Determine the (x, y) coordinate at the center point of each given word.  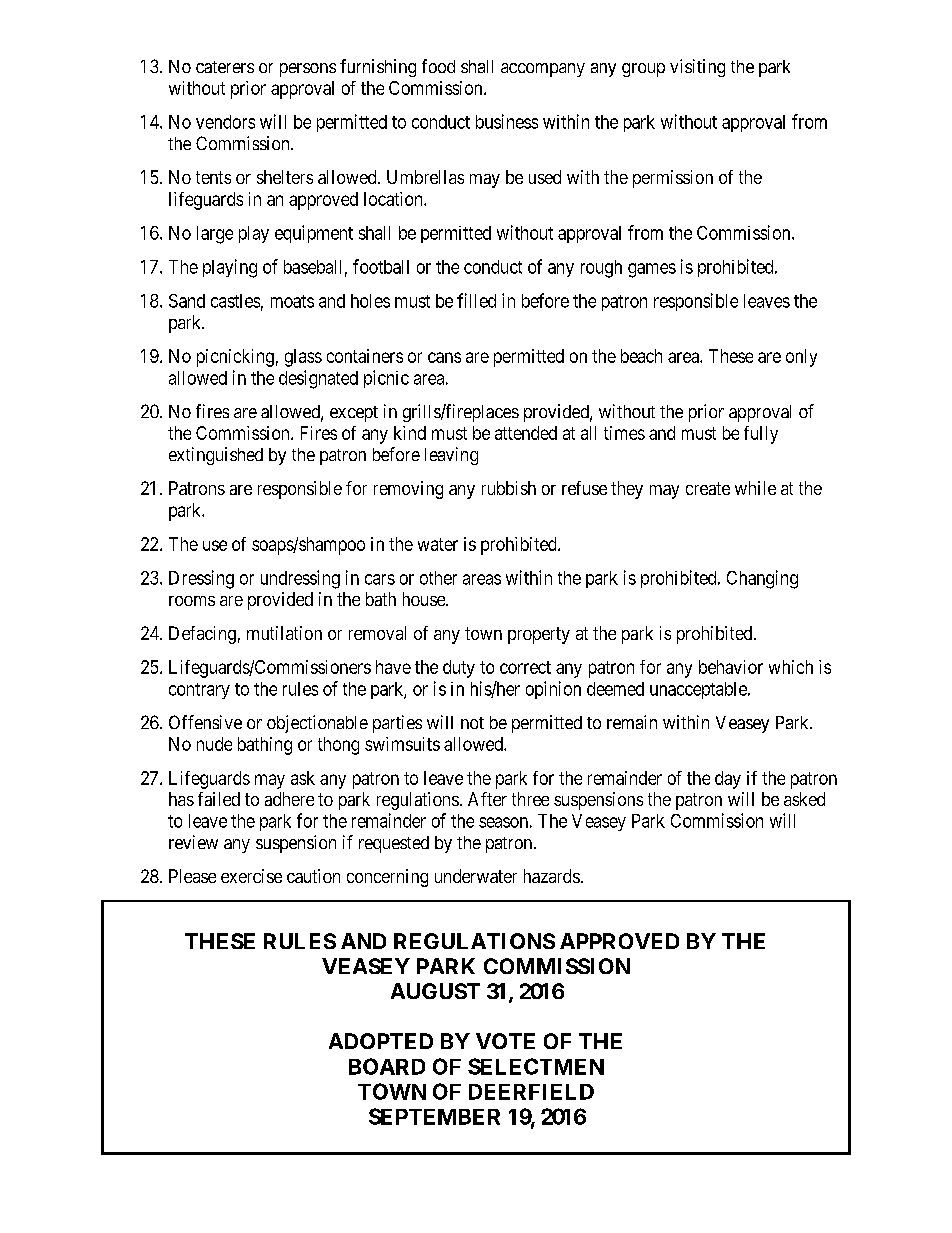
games (652, 270)
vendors (225, 122)
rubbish (509, 488)
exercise (251, 876)
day (728, 780)
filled (476, 300)
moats (292, 301)
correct (525, 667)
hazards (552, 876)
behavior (731, 667)
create (708, 488)
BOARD (387, 1066)
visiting (697, 68)
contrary (199, 691)
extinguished (216, 456)
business (507, 121)
